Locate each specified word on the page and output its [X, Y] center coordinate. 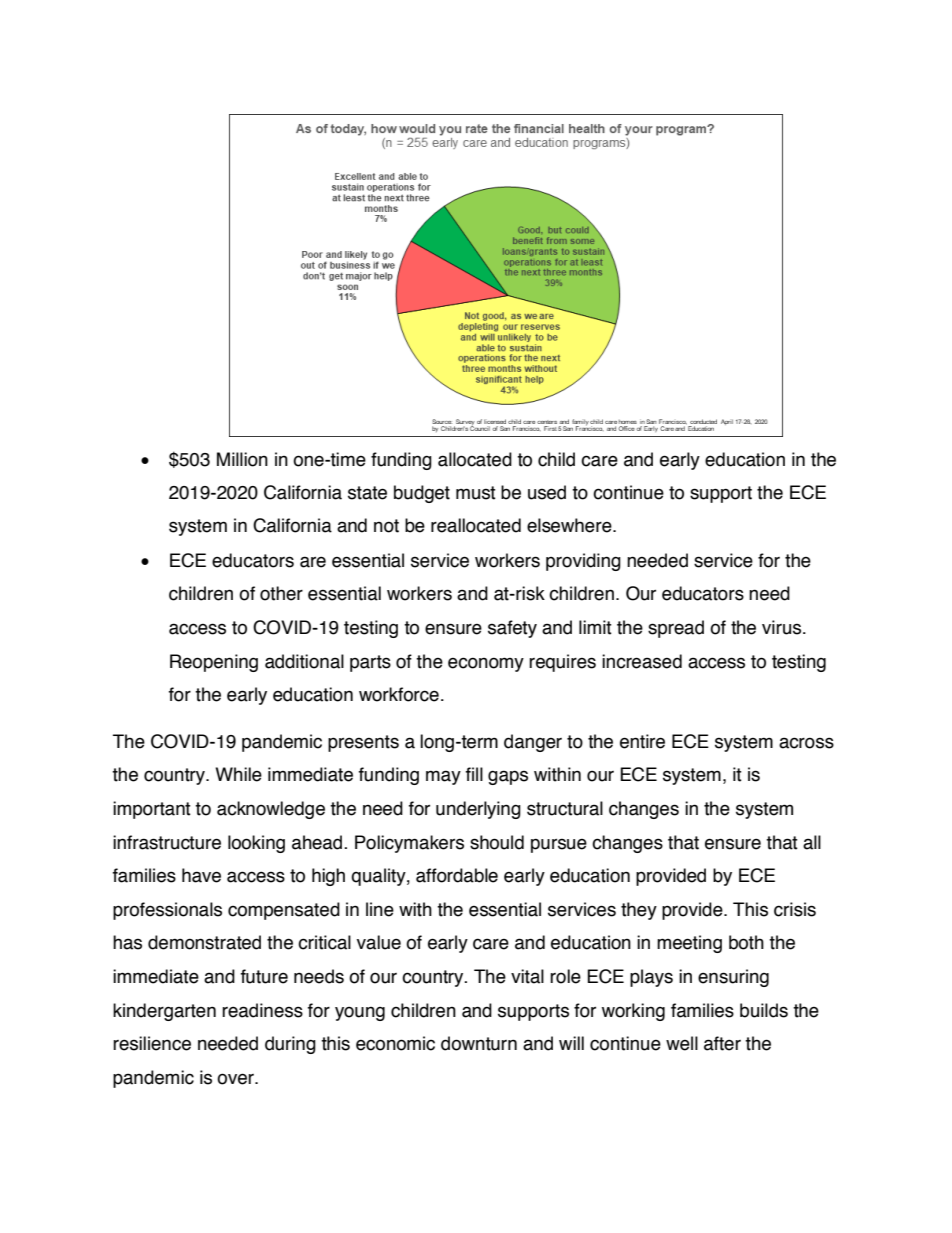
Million [242, 459]
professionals [167, 911]
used [547, 492]
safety [512, 629]
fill [474, 774]
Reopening [214, 663]
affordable [457, 875]
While [238, 774]
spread [676, 629]
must [476, 493]
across [806, 743]
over [236, 1079]
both [746, 942]
